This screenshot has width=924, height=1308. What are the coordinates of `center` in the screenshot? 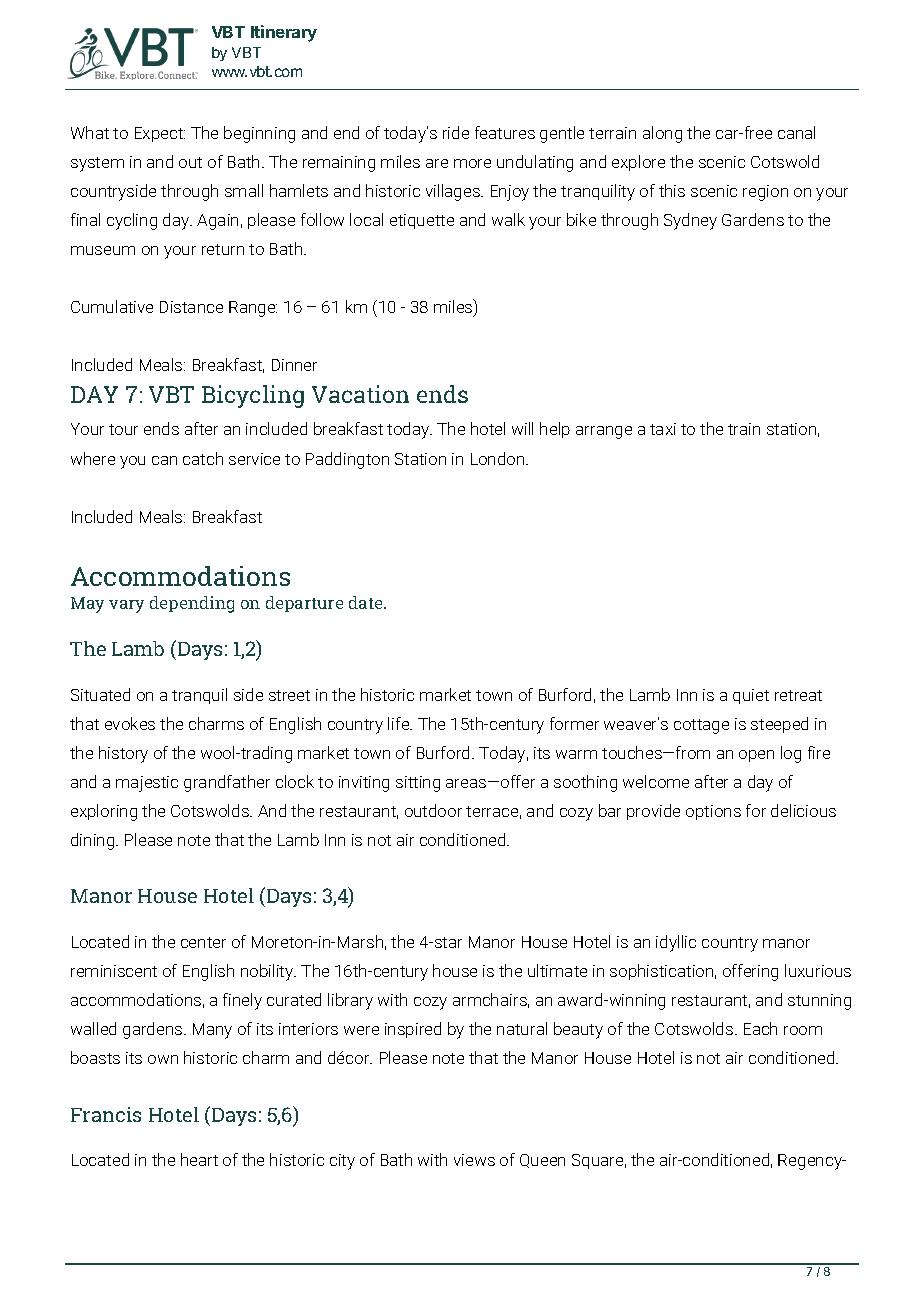 It's located at (203, 942).
